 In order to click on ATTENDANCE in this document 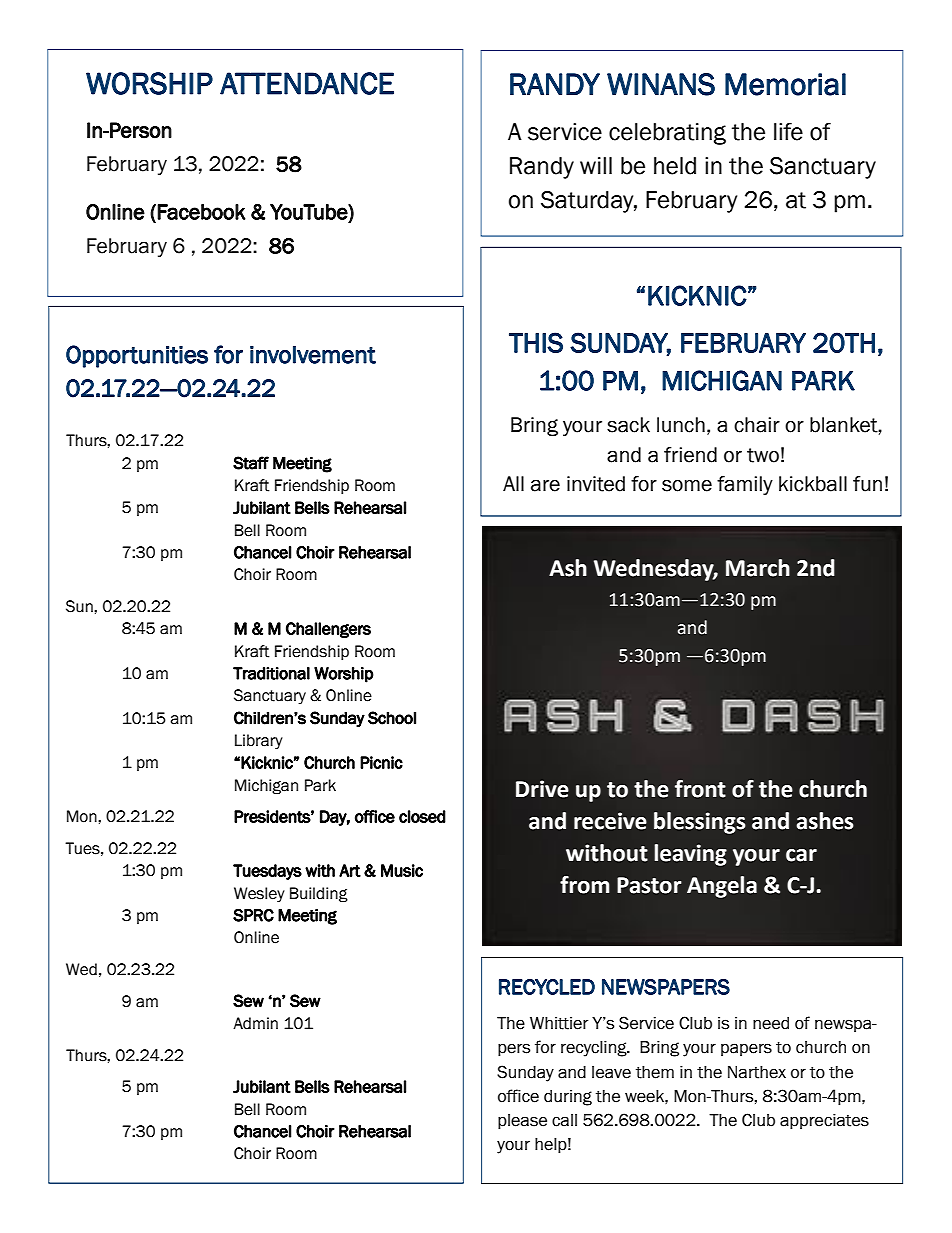, I will do `click(307, 83)`.
